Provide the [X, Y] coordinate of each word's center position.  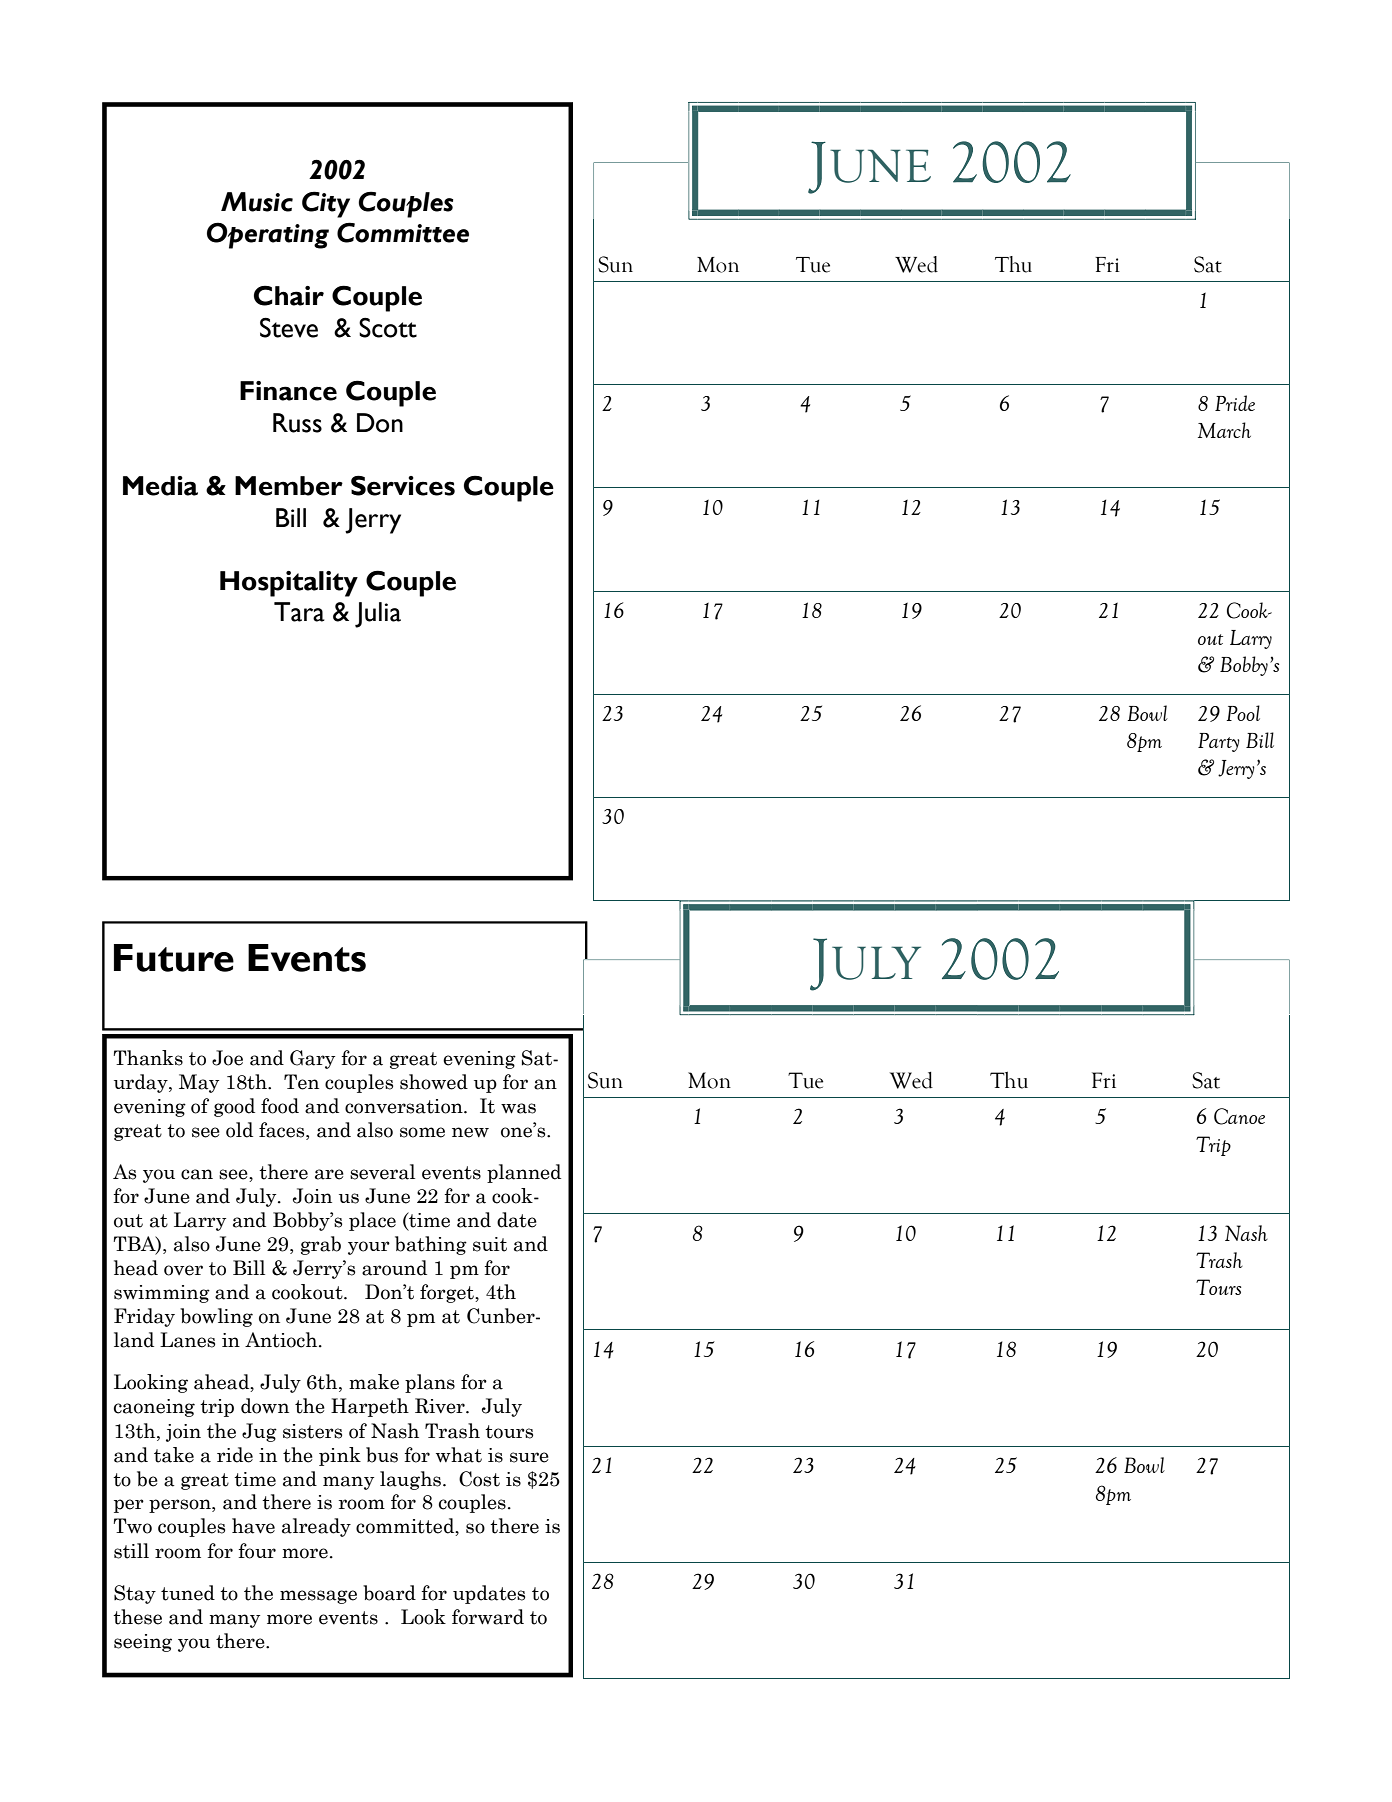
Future [174, 958]
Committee [403, 232]
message [318, 1597]
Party [1219, 742]
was [518, 1108]
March [1224, 430]
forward [488, 1617]
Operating [268, 235]
